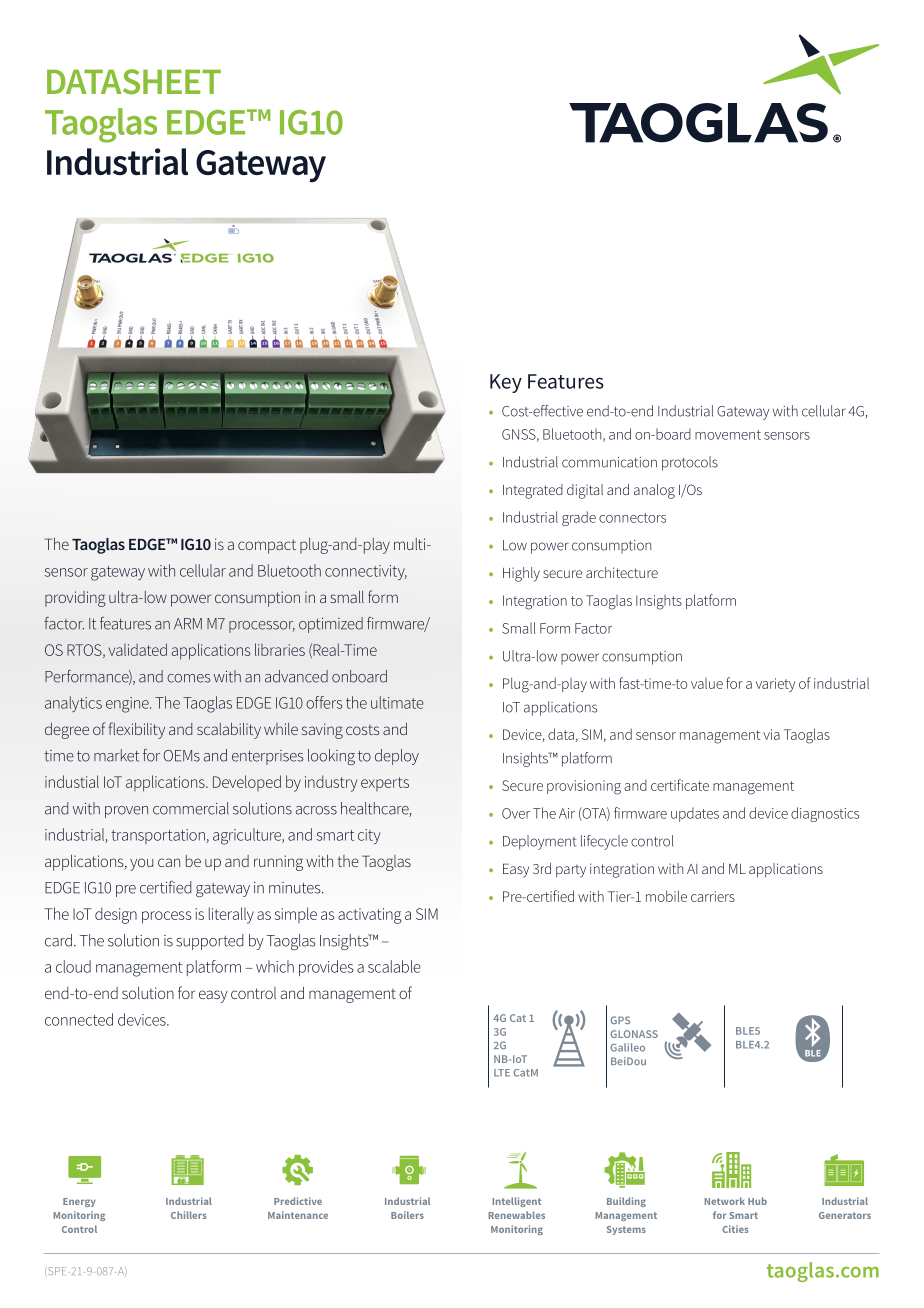 The image size is (924, 1308). I want to click on Boilers, so click(407, 1215).
